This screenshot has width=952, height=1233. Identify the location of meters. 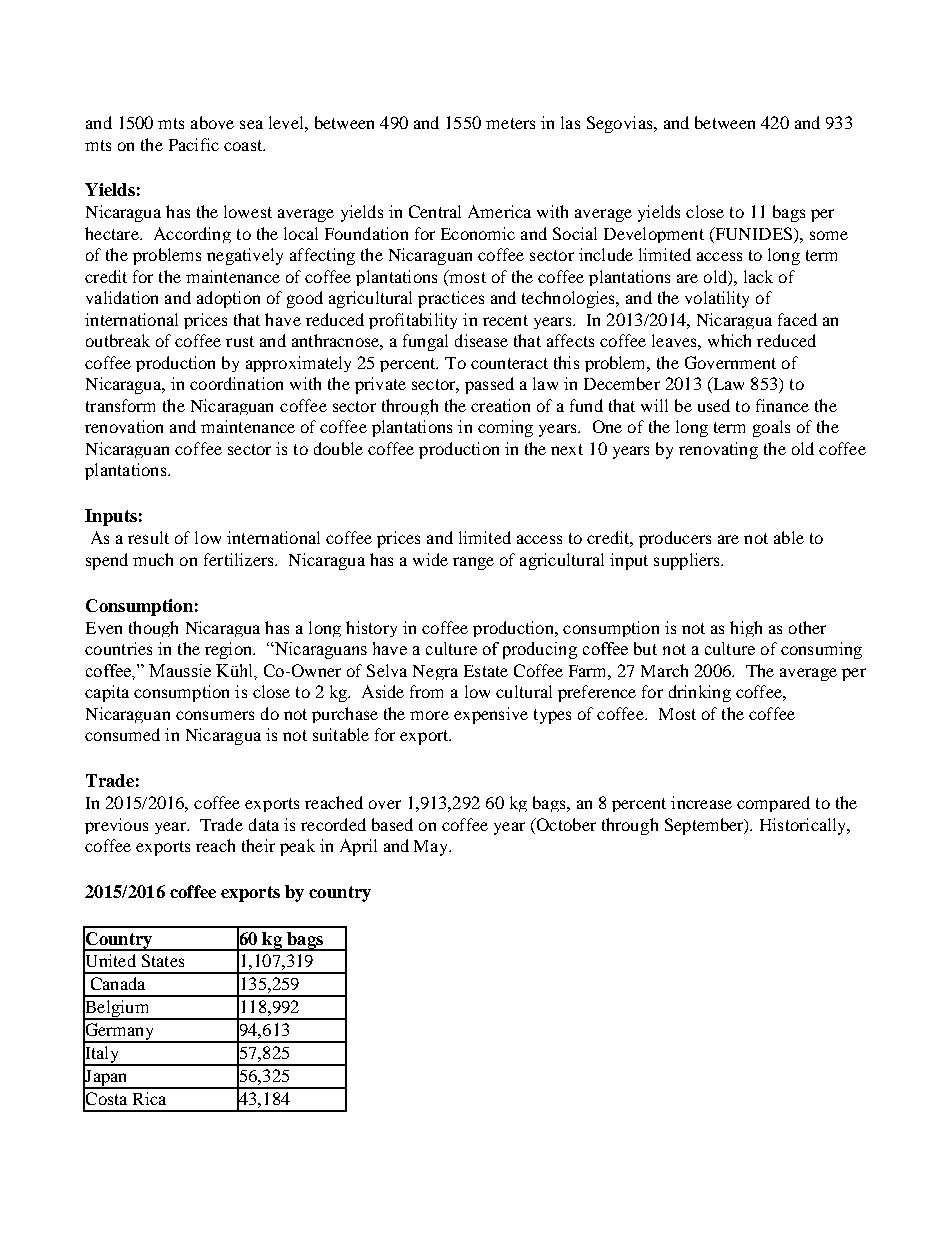
(510, 123).
